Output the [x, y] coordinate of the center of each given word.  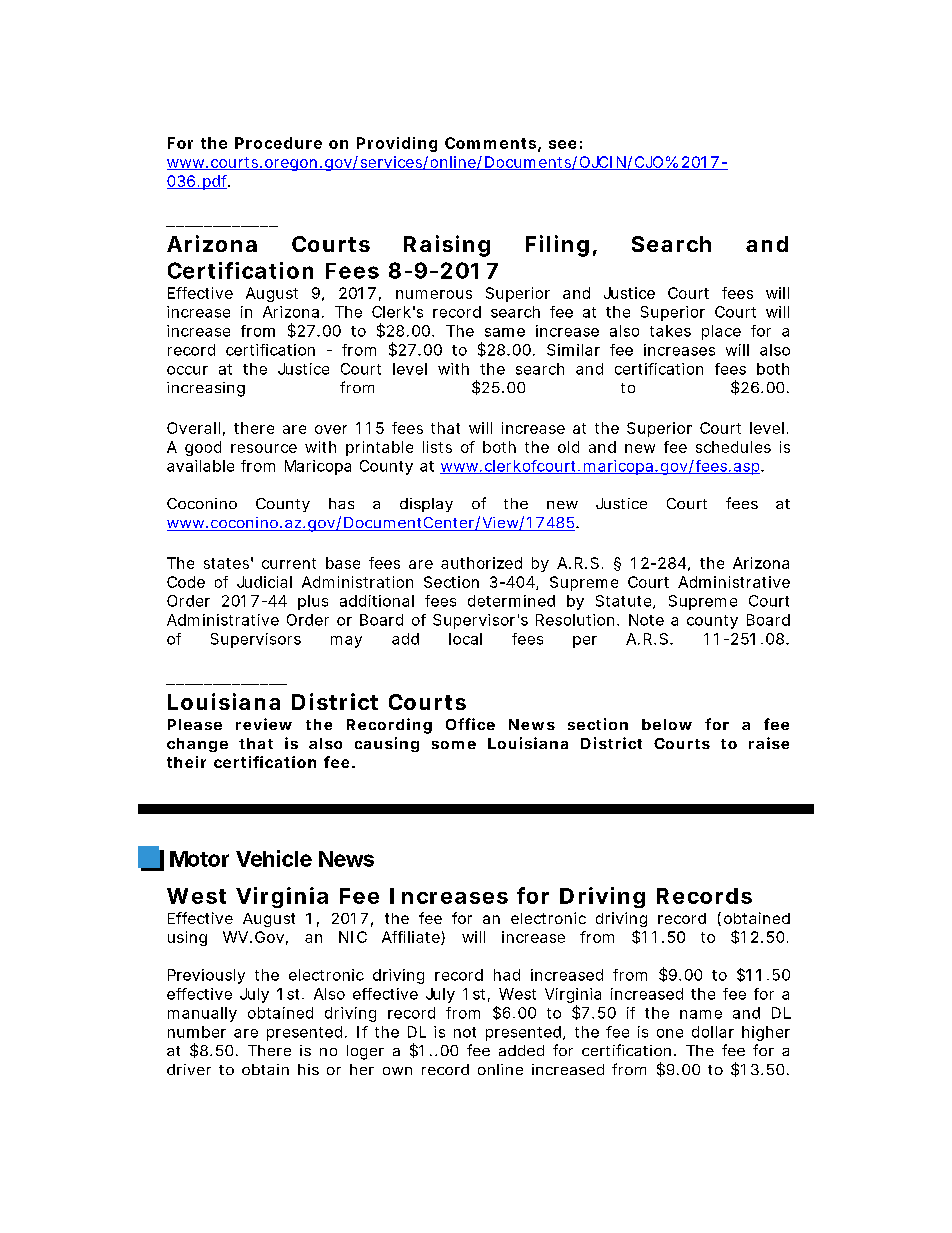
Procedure [278, 143]
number [197, 1032]
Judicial [264, 582]
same [505, 332]
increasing [206, 389]
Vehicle [274, 858]
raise [769, 743]
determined [511, 601]
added [521, 1050]
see [562, 144]
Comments [490, 143]
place [721, 332]
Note [646, 620]
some [454, 745]
